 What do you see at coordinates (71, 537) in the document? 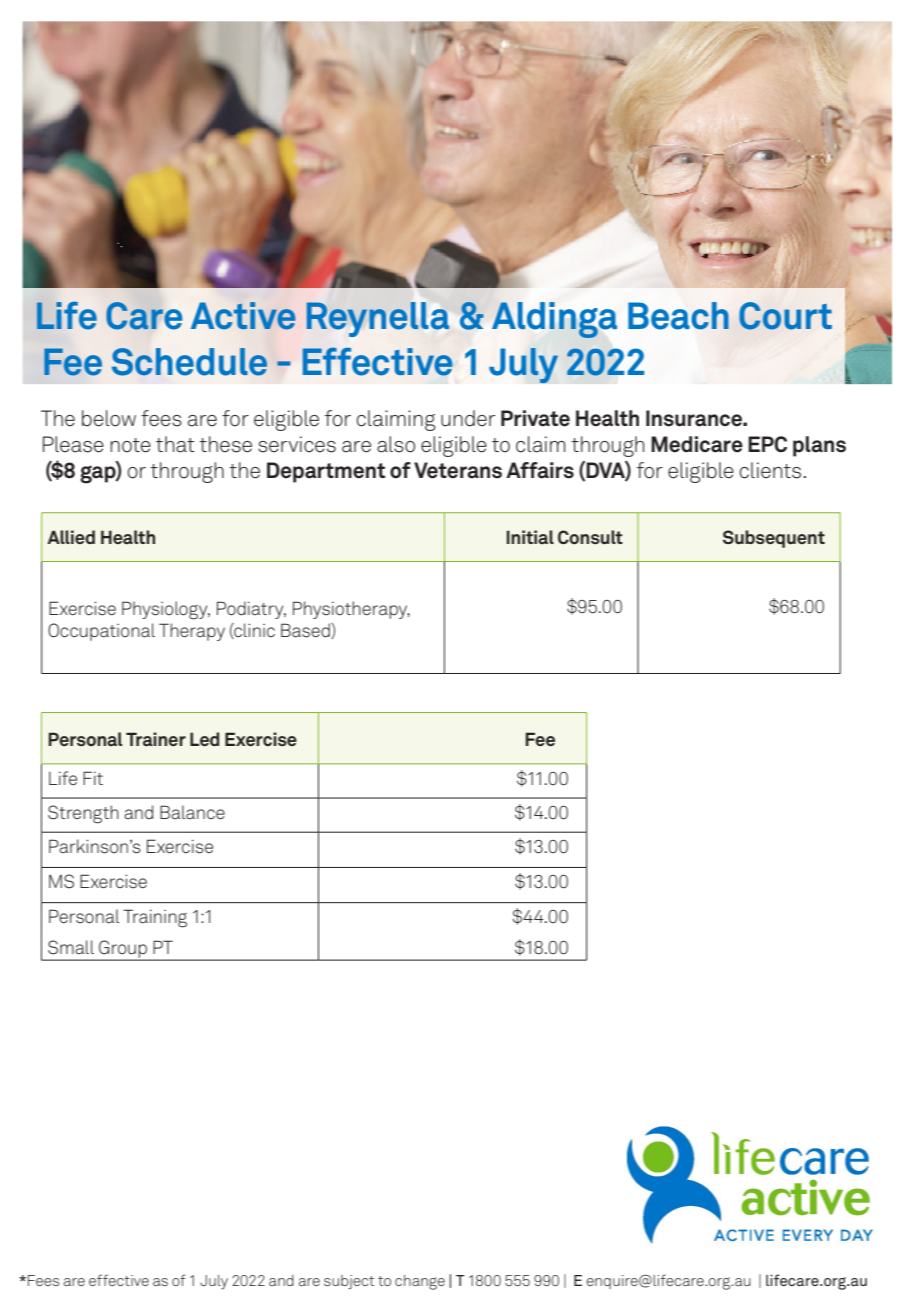
I see `Allied` at bounding box center [71, 537].
